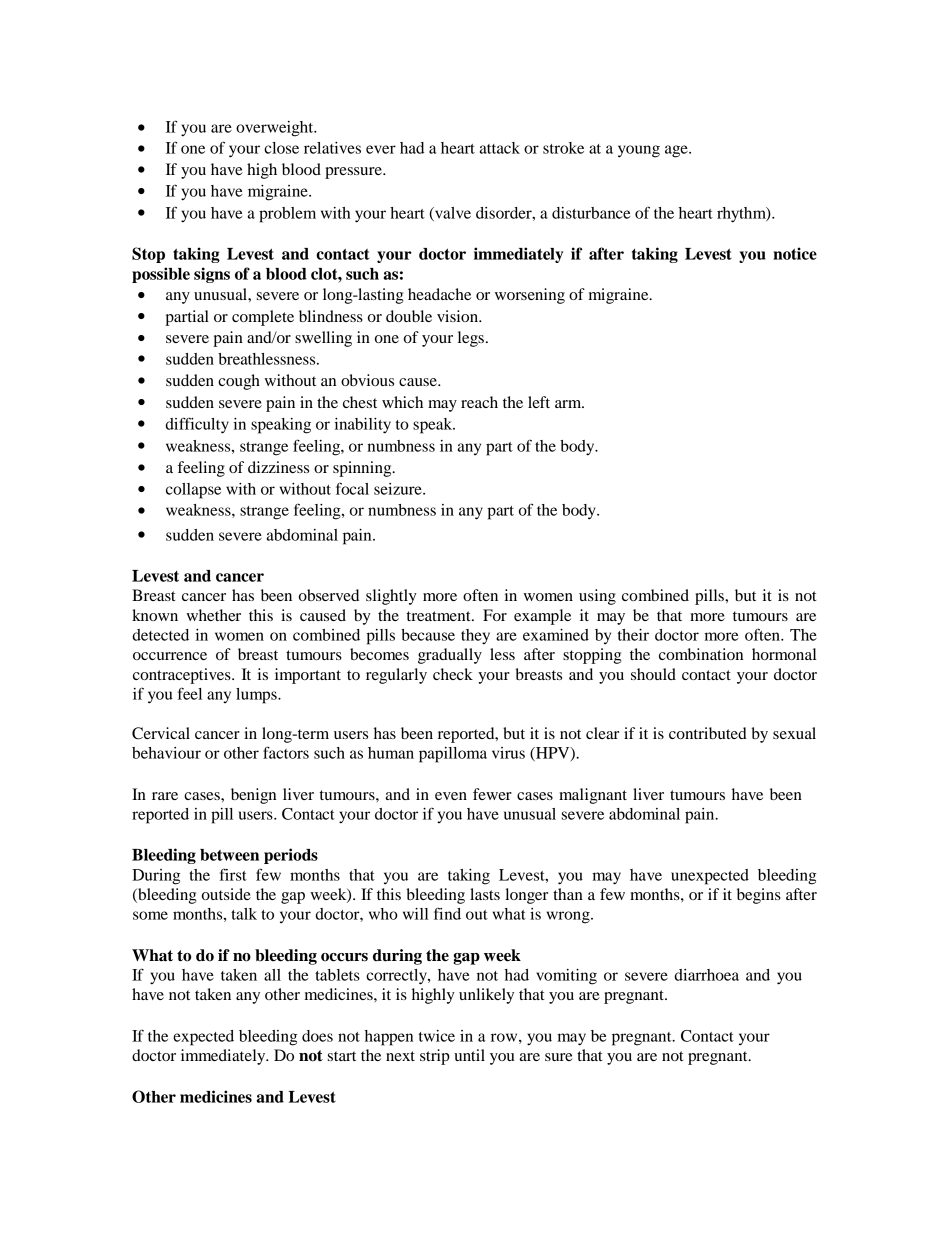 This screenshot has width=952, height=1233. What do you see at coordinates (701, 654) in the screenshot?
I see `combination` at bounding box center [701, 654].
